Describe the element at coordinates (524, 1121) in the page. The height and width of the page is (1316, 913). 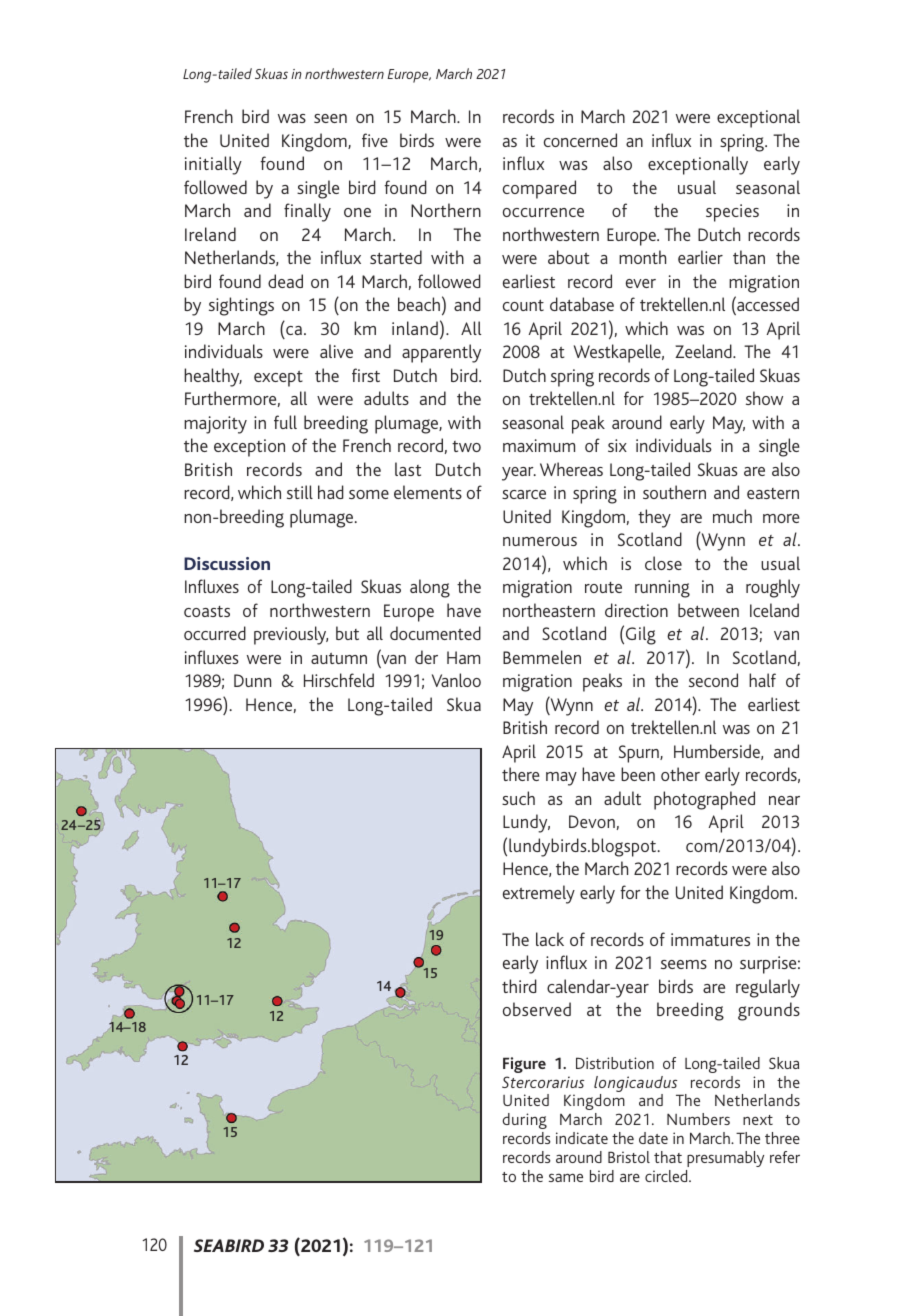
I see `during` at that location.
